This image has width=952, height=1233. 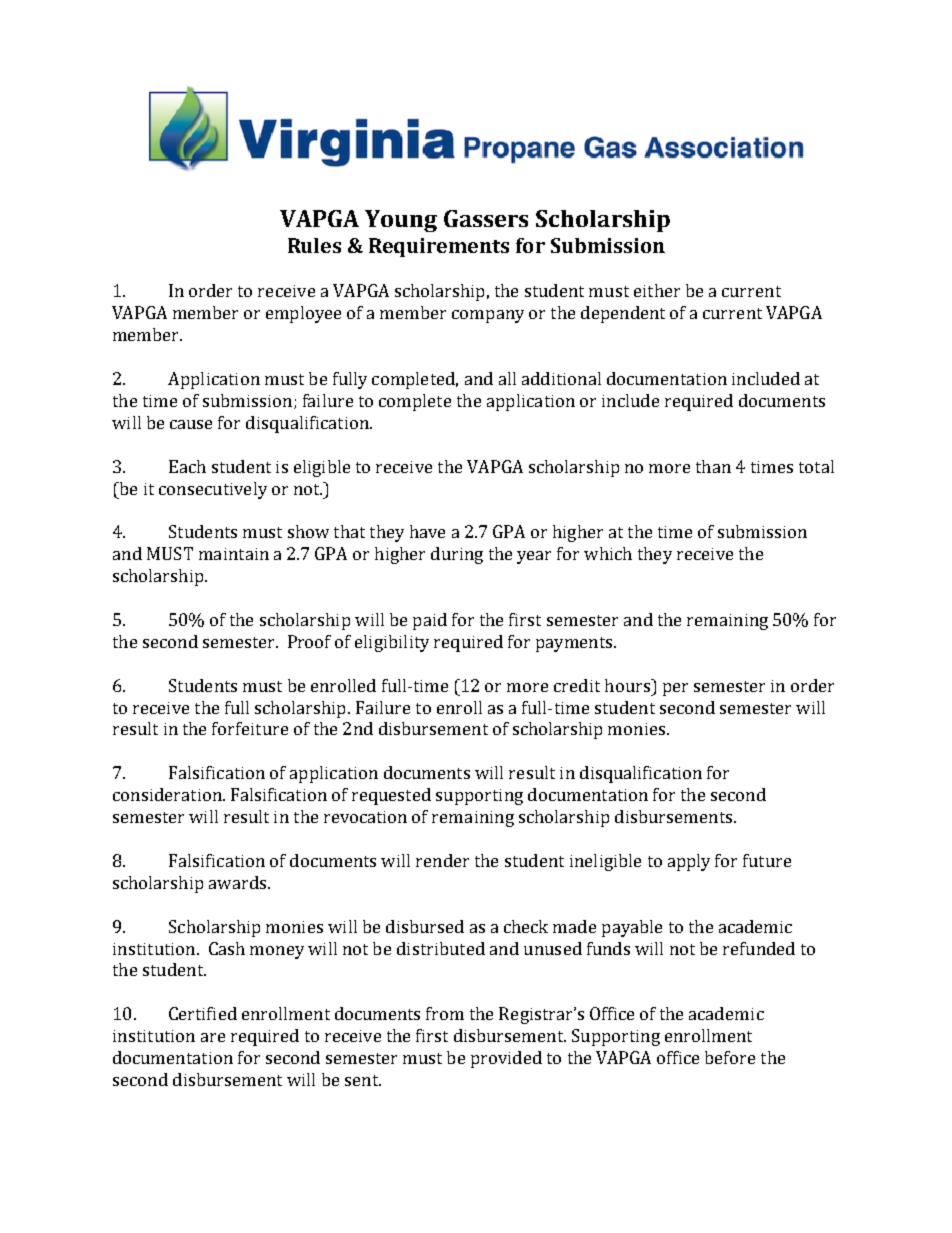 What do you see at coordinates (213, 1037) in the image?
I see `are` at bounding box center [213, 1037].
